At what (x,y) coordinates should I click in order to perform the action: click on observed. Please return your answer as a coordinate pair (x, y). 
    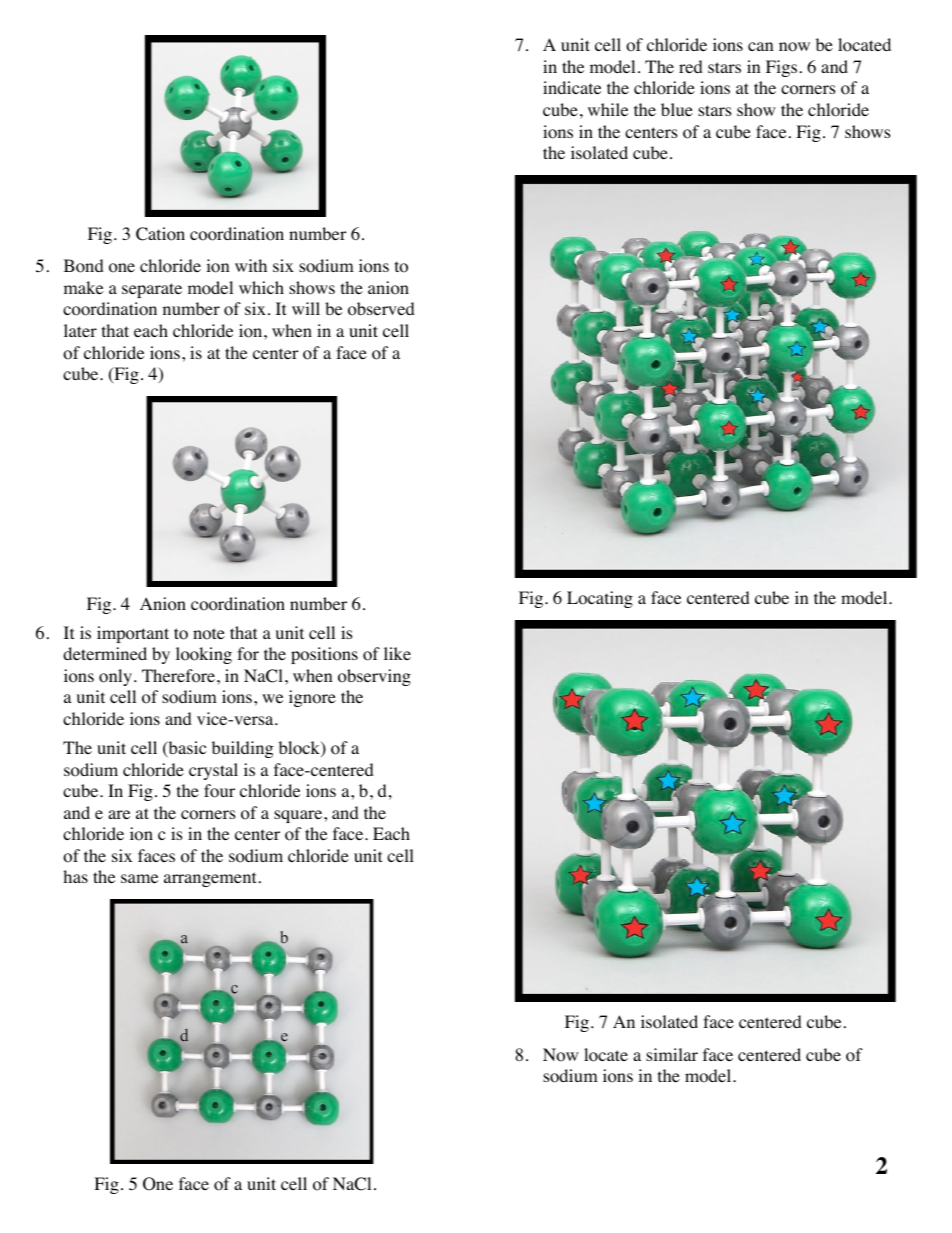
    Looking at the image, I should click on (381, 309).
